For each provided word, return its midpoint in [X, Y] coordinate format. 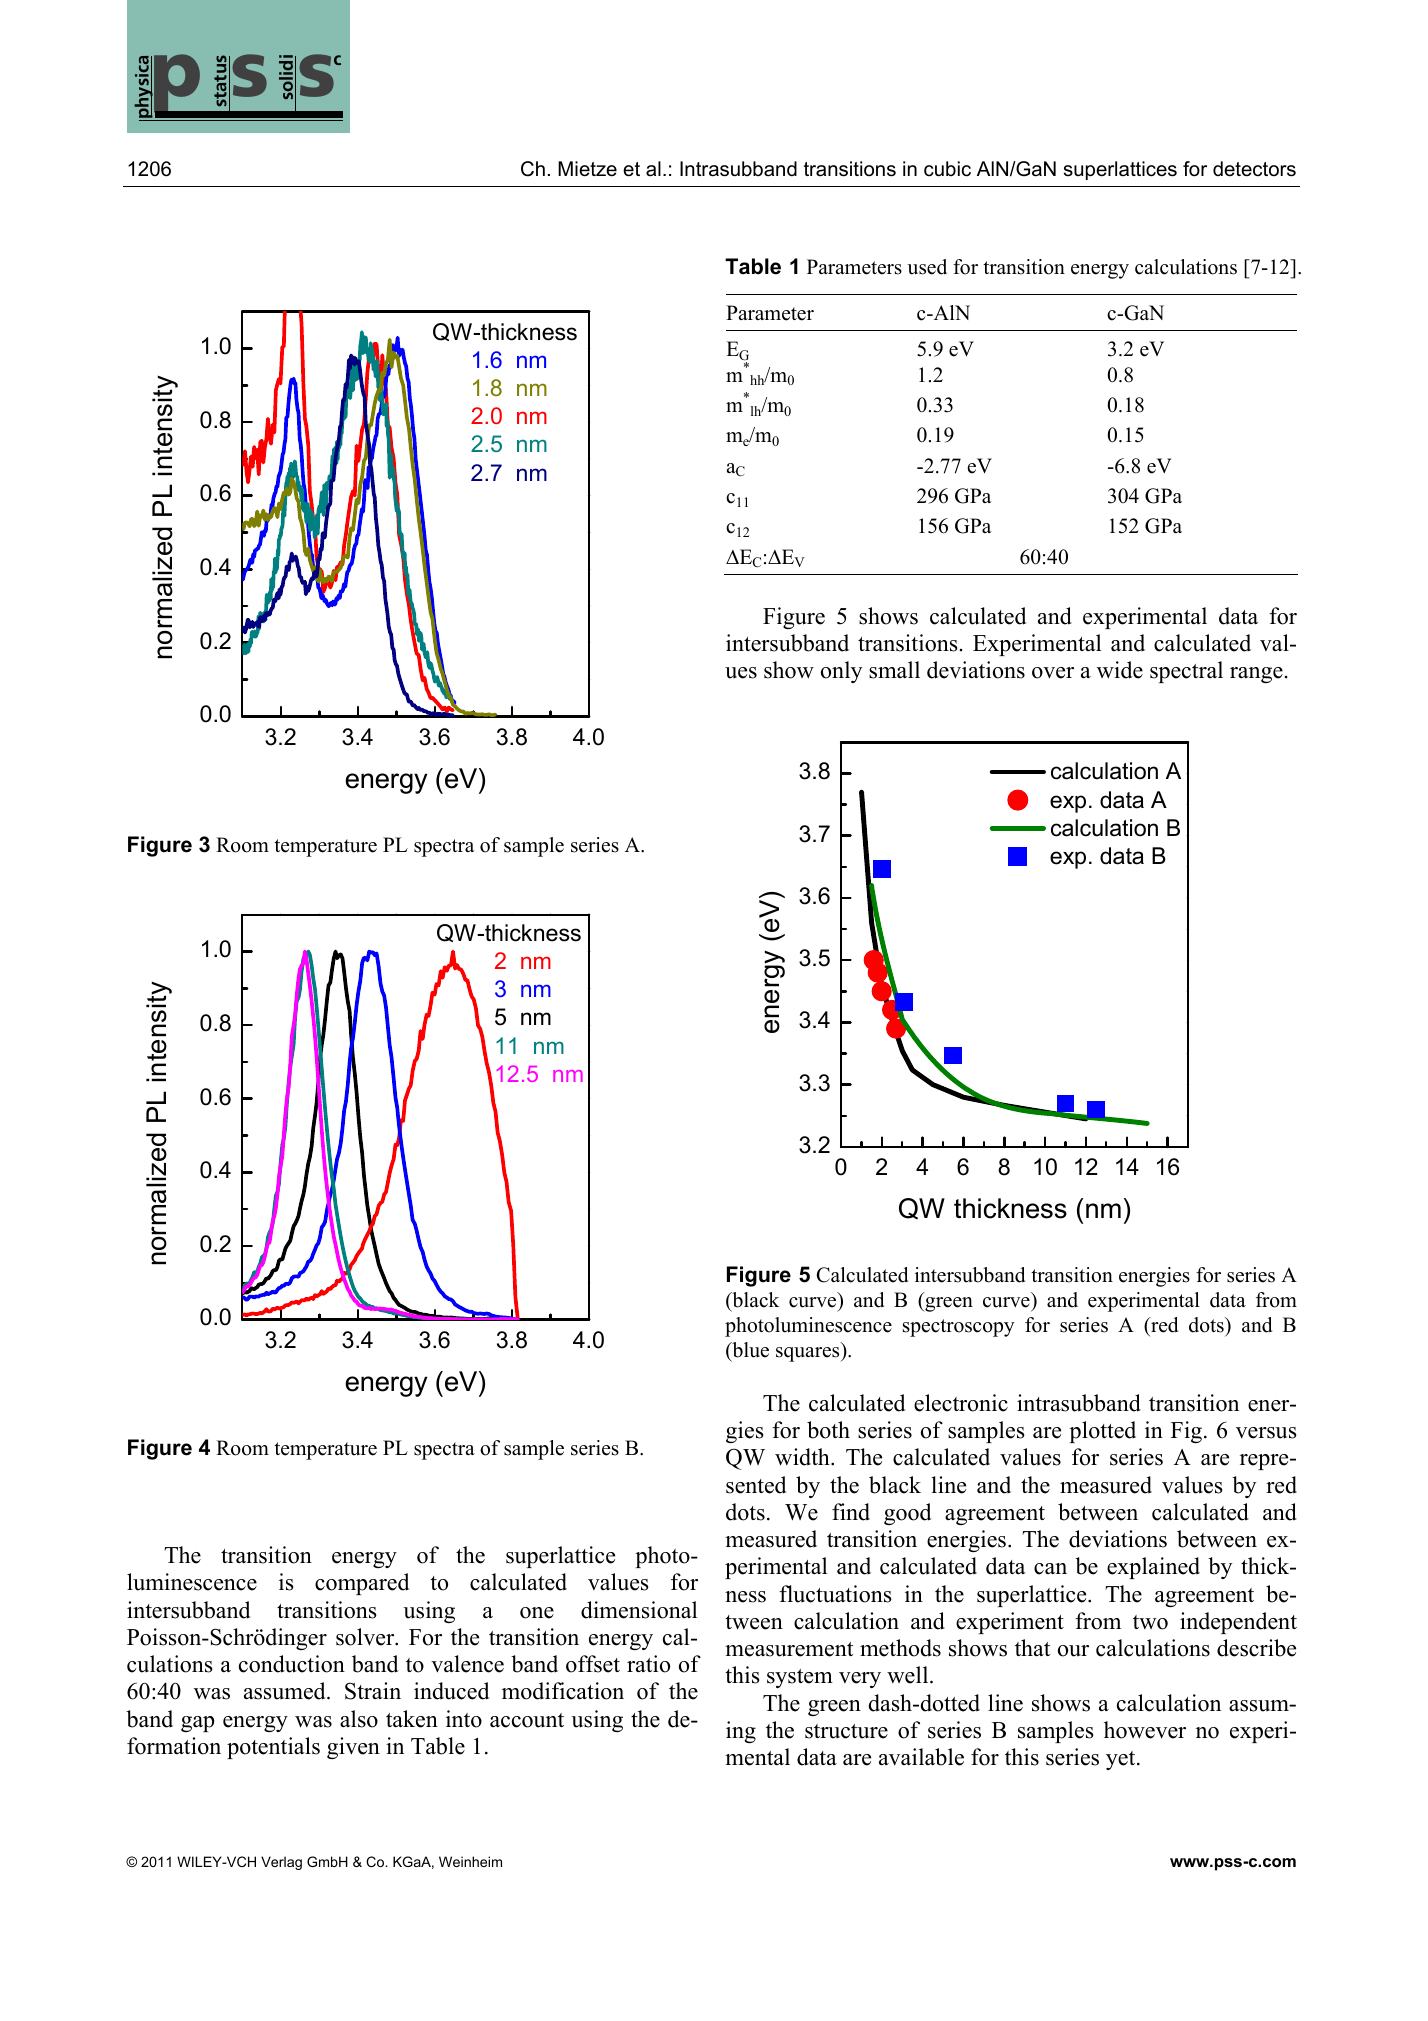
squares [809, 1354]
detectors [1254, 169]
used [927, 267]
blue [749, 1350]
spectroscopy [959, 1328]
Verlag [281, 1863]
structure [846, 1731]
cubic [947, 169]
